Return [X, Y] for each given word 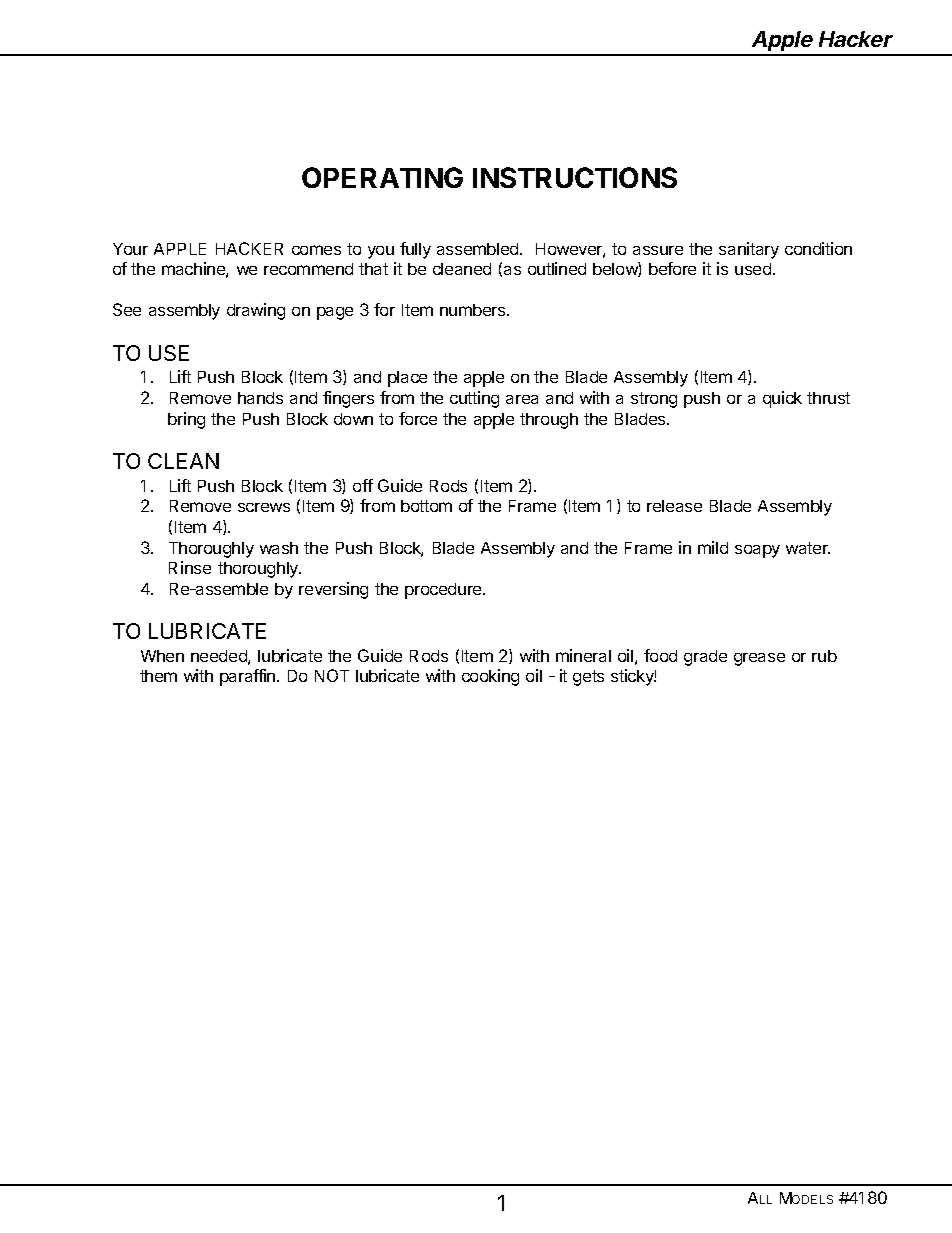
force [418, 418]
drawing [256, 311]
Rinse [190, 567]
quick [782, 399]
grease [759, 659]
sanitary [749, 250]
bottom [426, 506]
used [754, 269]
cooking [490, 677]
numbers [474, 310]
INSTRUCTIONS [575, 177]
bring [186, 420]
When [162, 656]
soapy [757, 551]
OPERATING [382, 177]
